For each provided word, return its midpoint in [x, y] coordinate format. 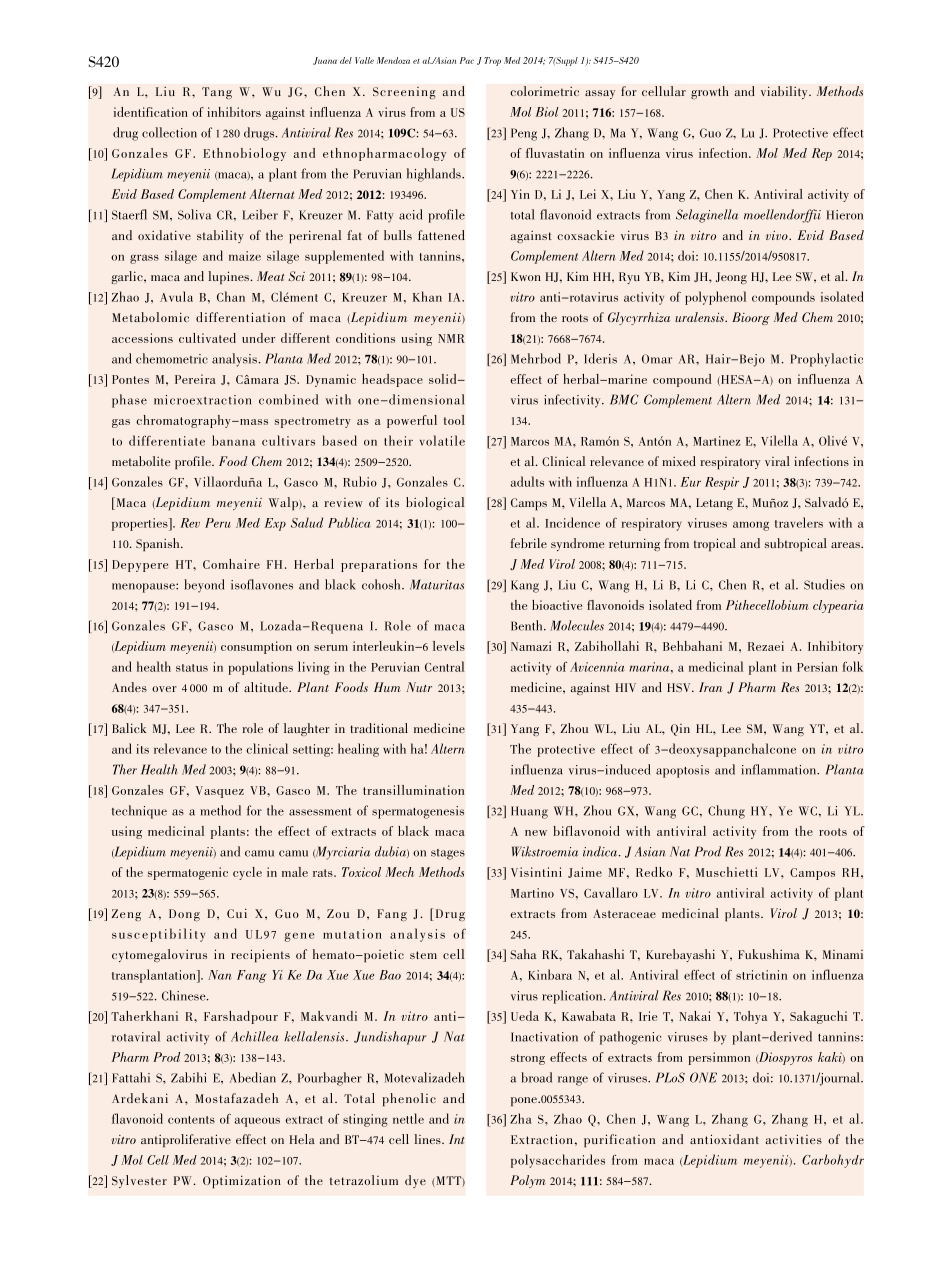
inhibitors [234, 112]
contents [191, 1120]
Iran [711, 687]
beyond [204, 586]
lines [428, 1139]
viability [785, 92]
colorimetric [544, 91]
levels [449, 646]
